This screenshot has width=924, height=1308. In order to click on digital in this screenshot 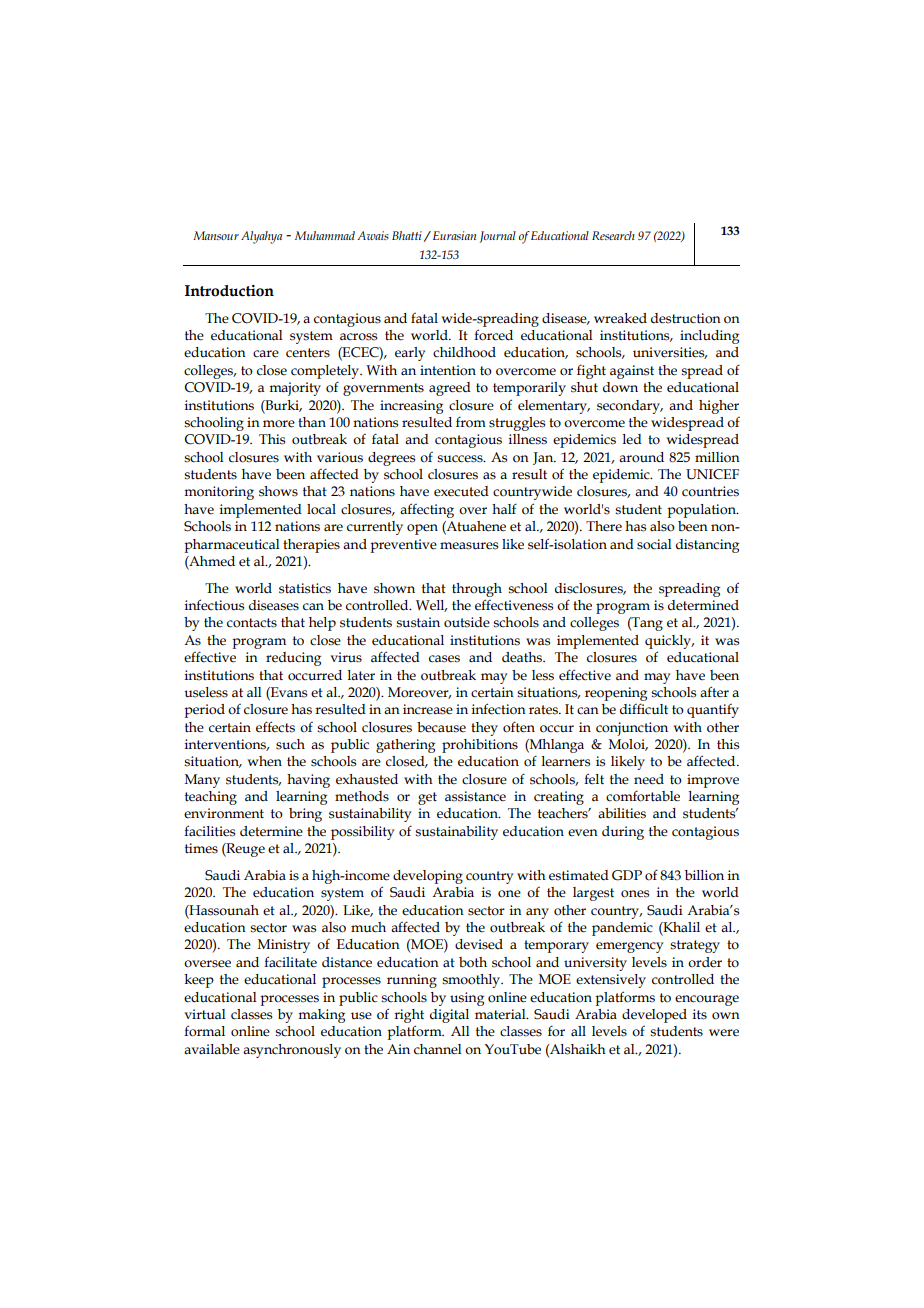, I will do `click(449, 1016)`.
